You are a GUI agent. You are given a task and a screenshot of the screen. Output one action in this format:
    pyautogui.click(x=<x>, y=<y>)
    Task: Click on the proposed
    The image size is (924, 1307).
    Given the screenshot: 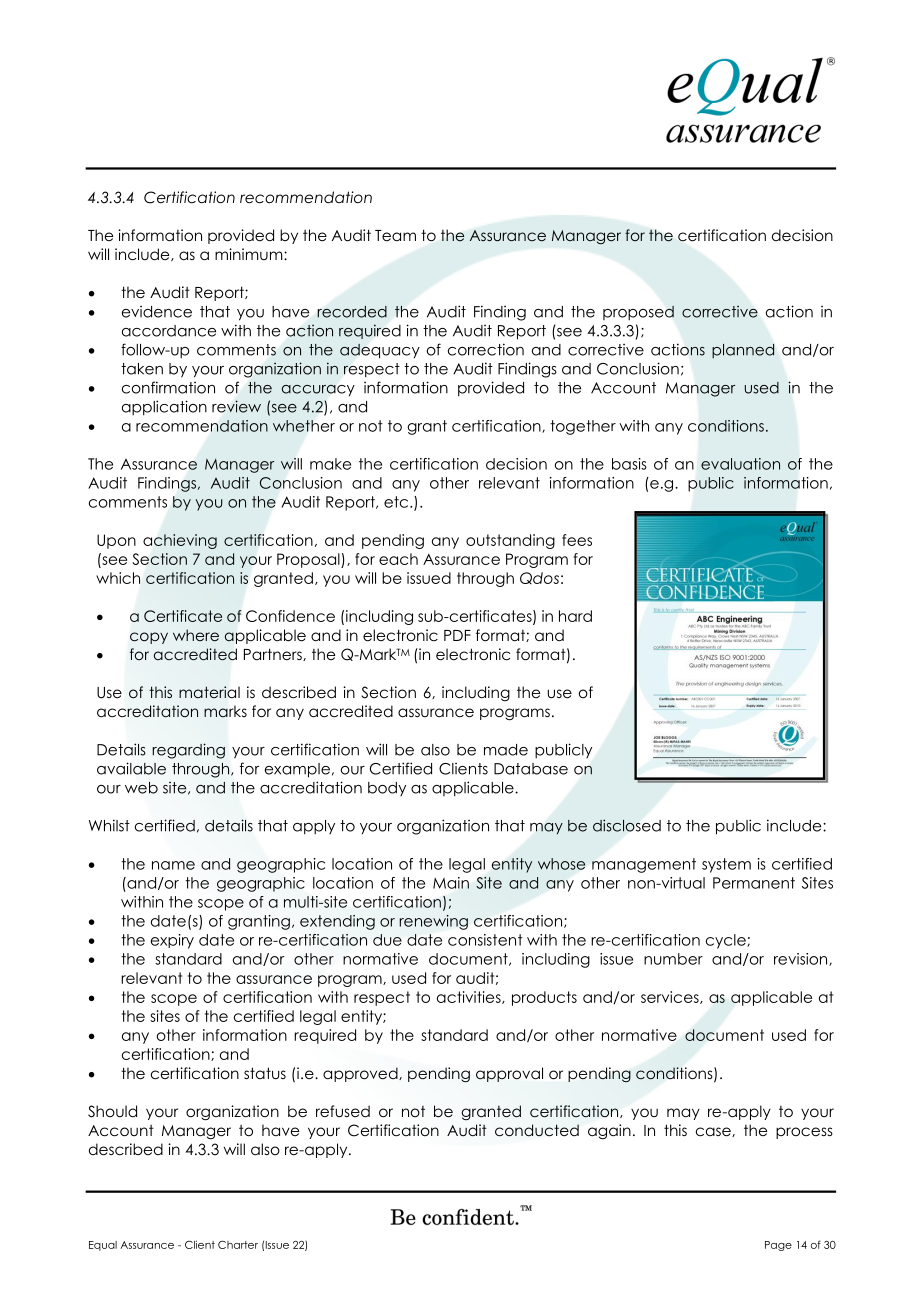 What is the action you would take?
    pyautogui.click(x=638, y=313)
